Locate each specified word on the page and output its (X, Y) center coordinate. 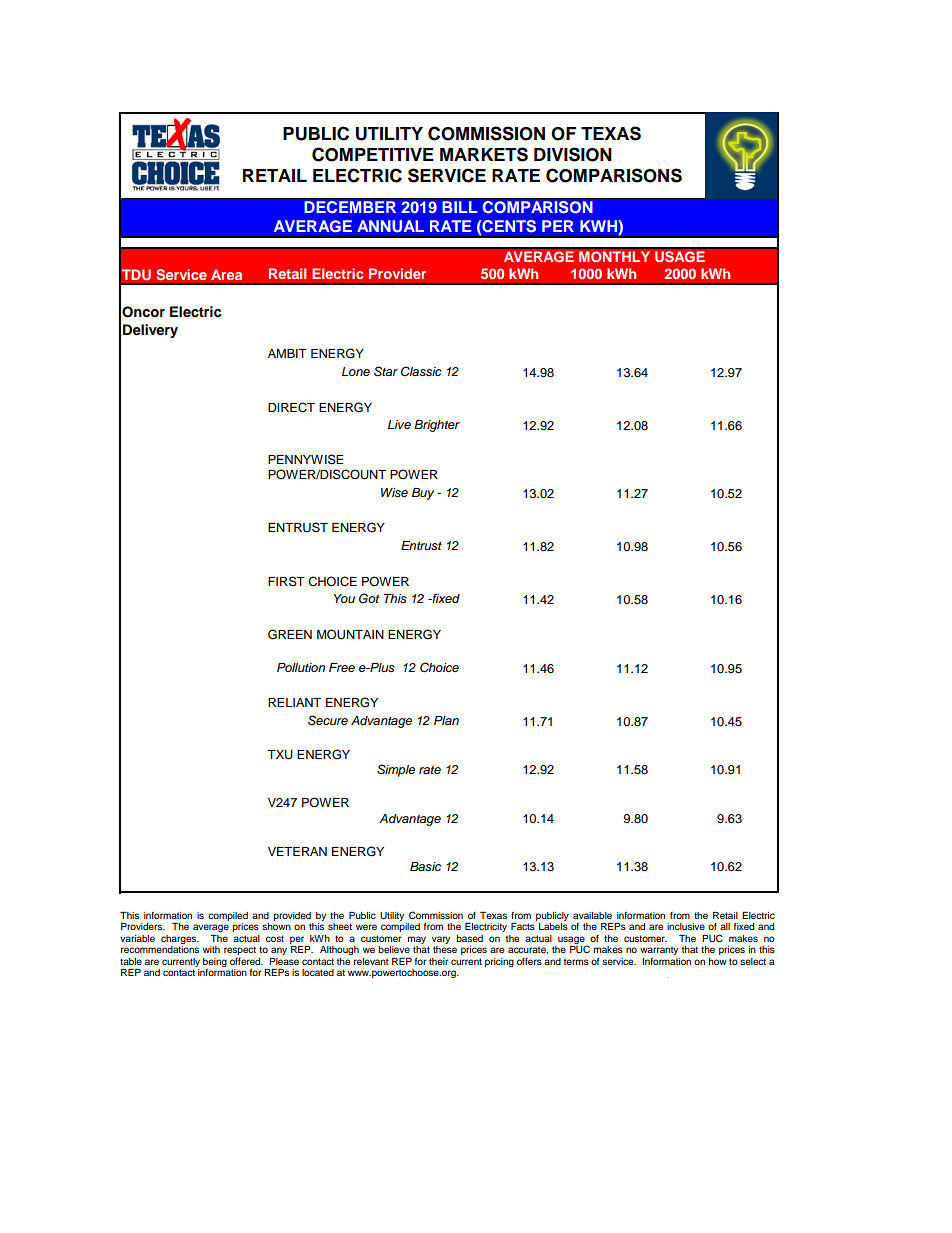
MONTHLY (614, 257)
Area (226, 274)
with (211, 949)
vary (441, 940)
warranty (659, 952)
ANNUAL (390, 226)
